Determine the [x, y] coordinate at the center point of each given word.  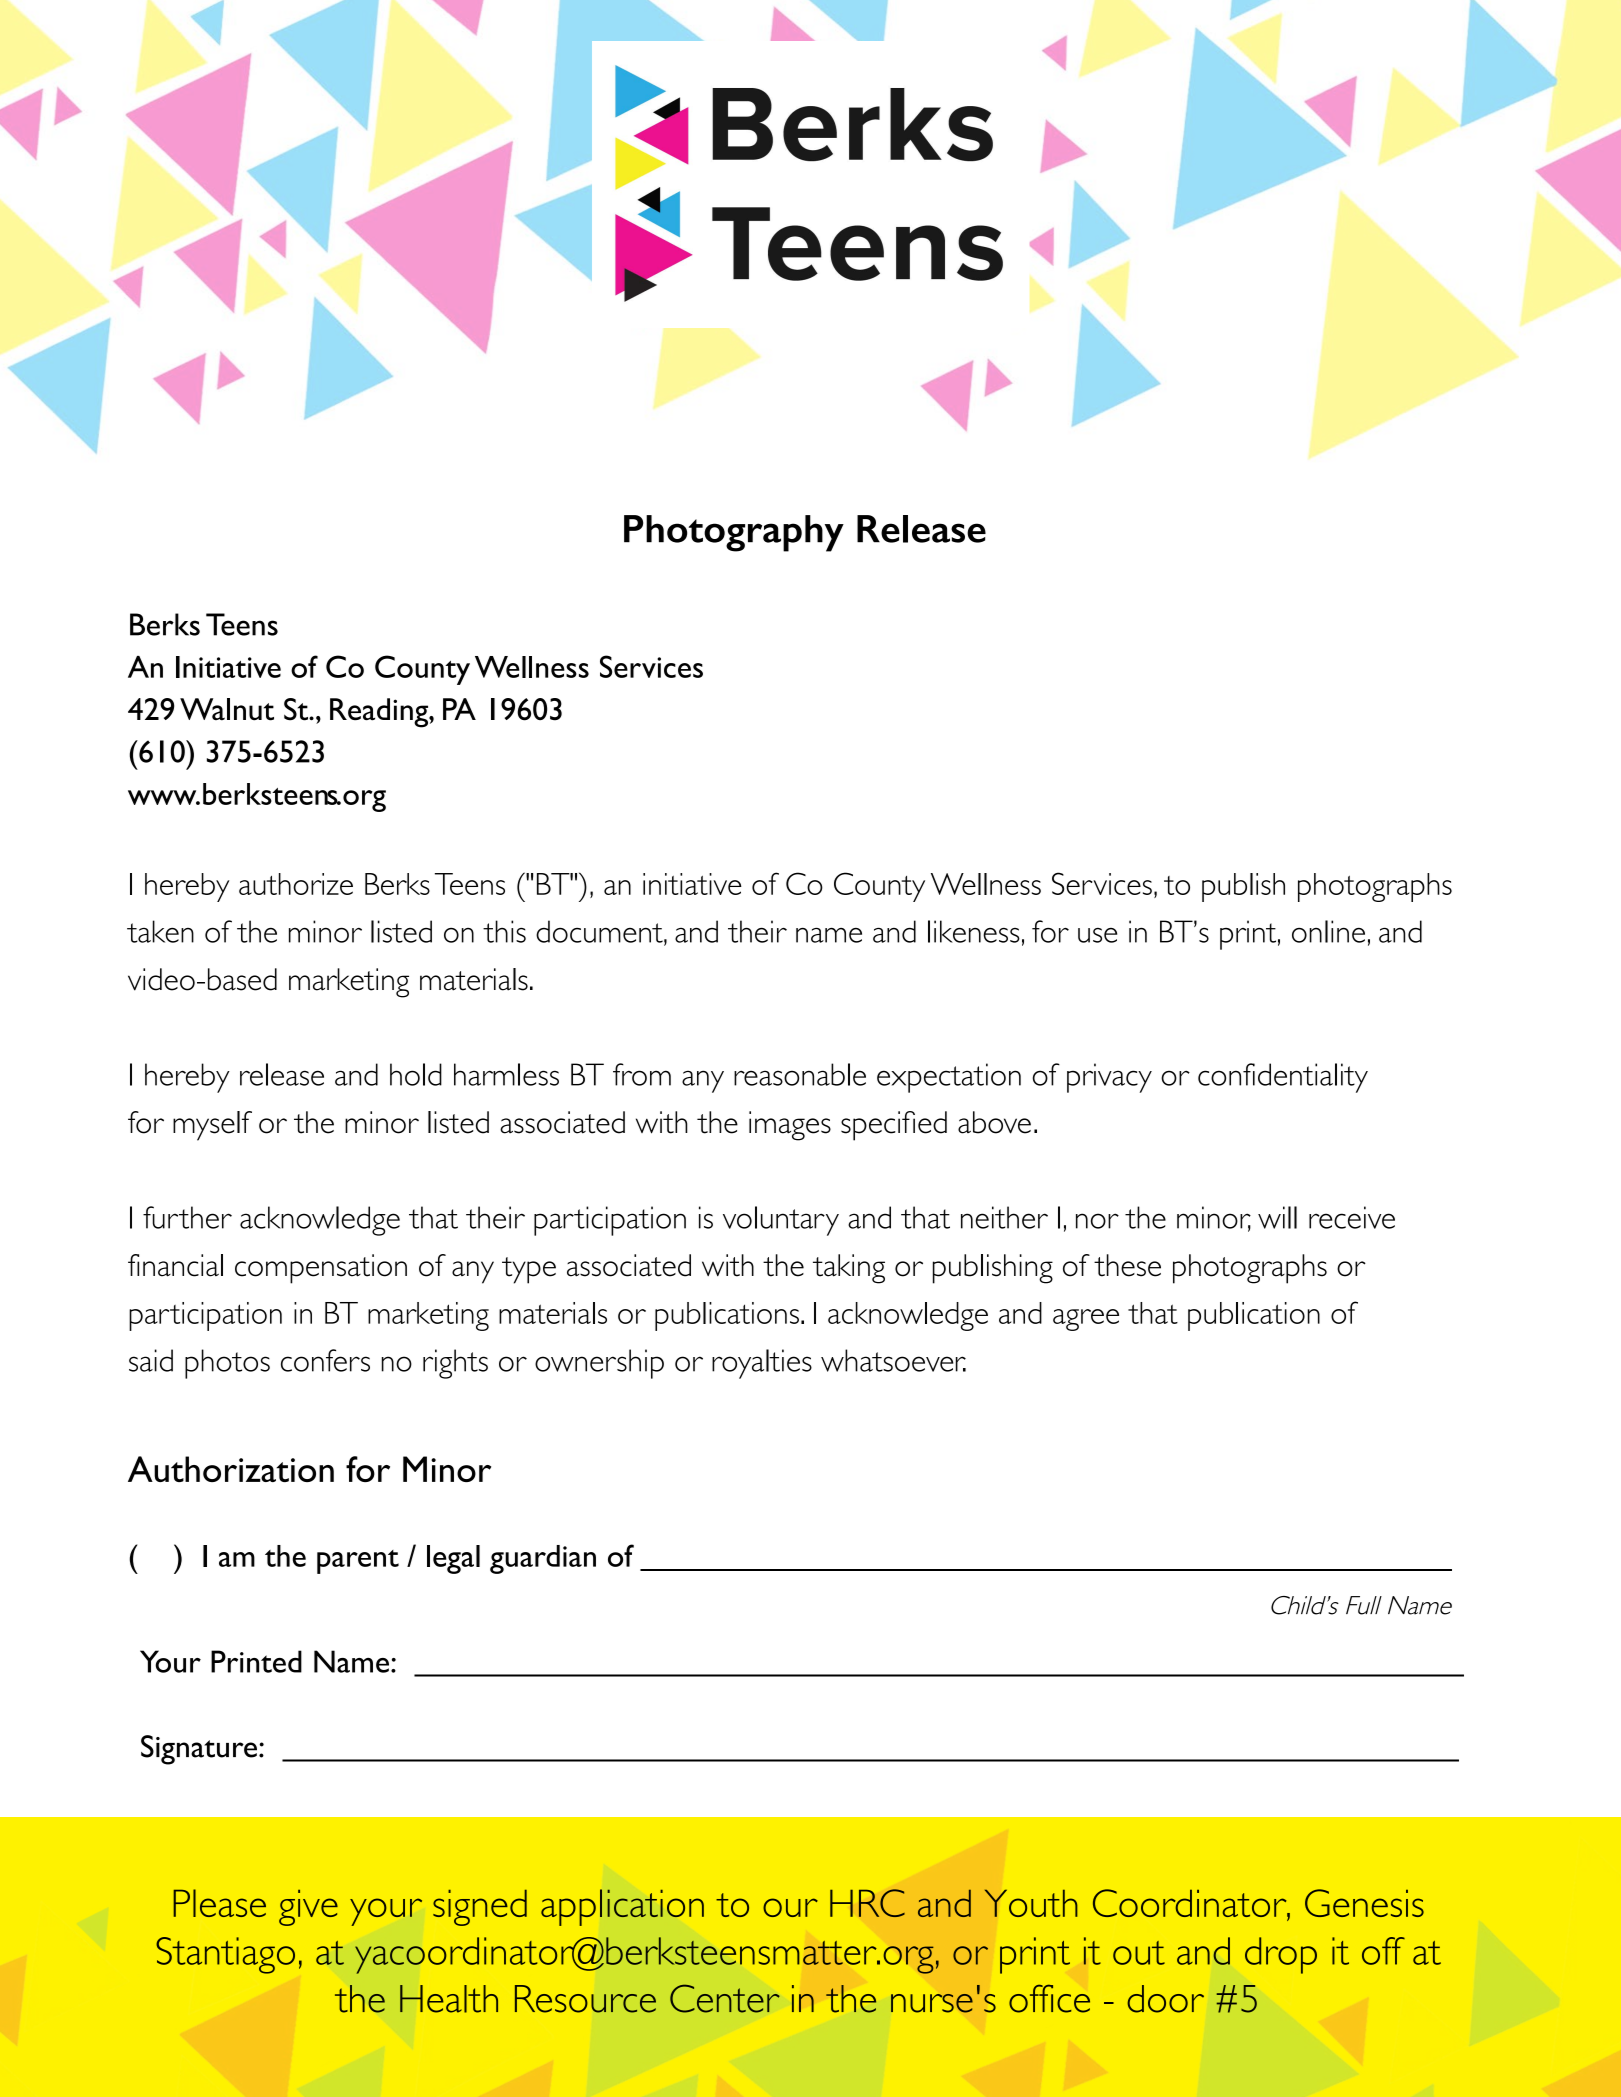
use [1097, 935]
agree [1086, 1320]
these [1127, 1265]
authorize [296, 884]
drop [1281, 1955]
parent [358, 1562]
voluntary [781, 1221]
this [504, 931]
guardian [543, 1559]
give [308, 1907]
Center [725, 1998]
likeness [974, 931]
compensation [321, 1269]
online [1328, 931]
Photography [734, 533]
